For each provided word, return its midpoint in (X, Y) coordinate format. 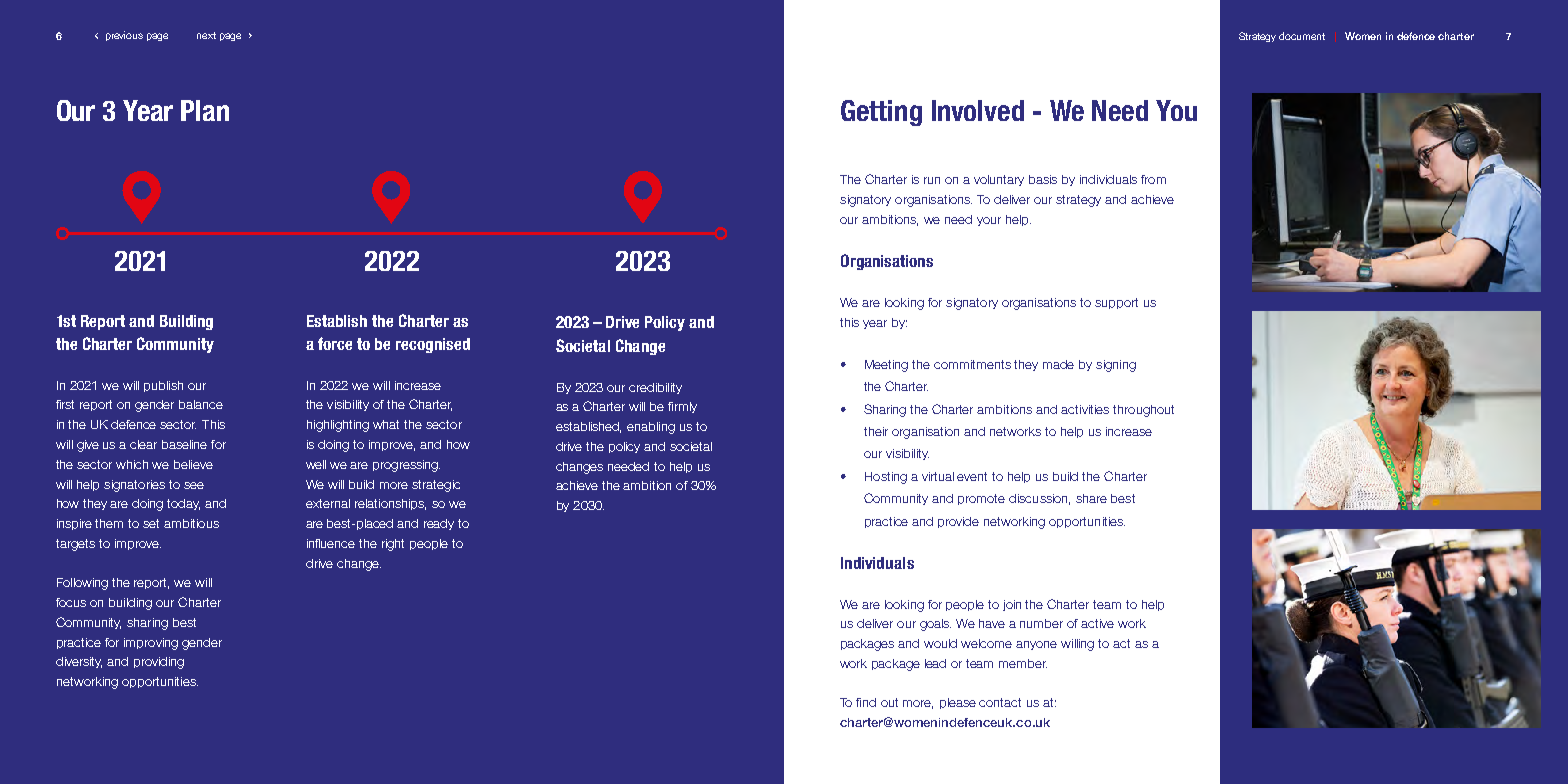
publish (163, 386)
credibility (655, 388)
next (206, 35)
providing (159, 663)
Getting (881, 113)
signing (1116, 366)
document (1302, 36)
